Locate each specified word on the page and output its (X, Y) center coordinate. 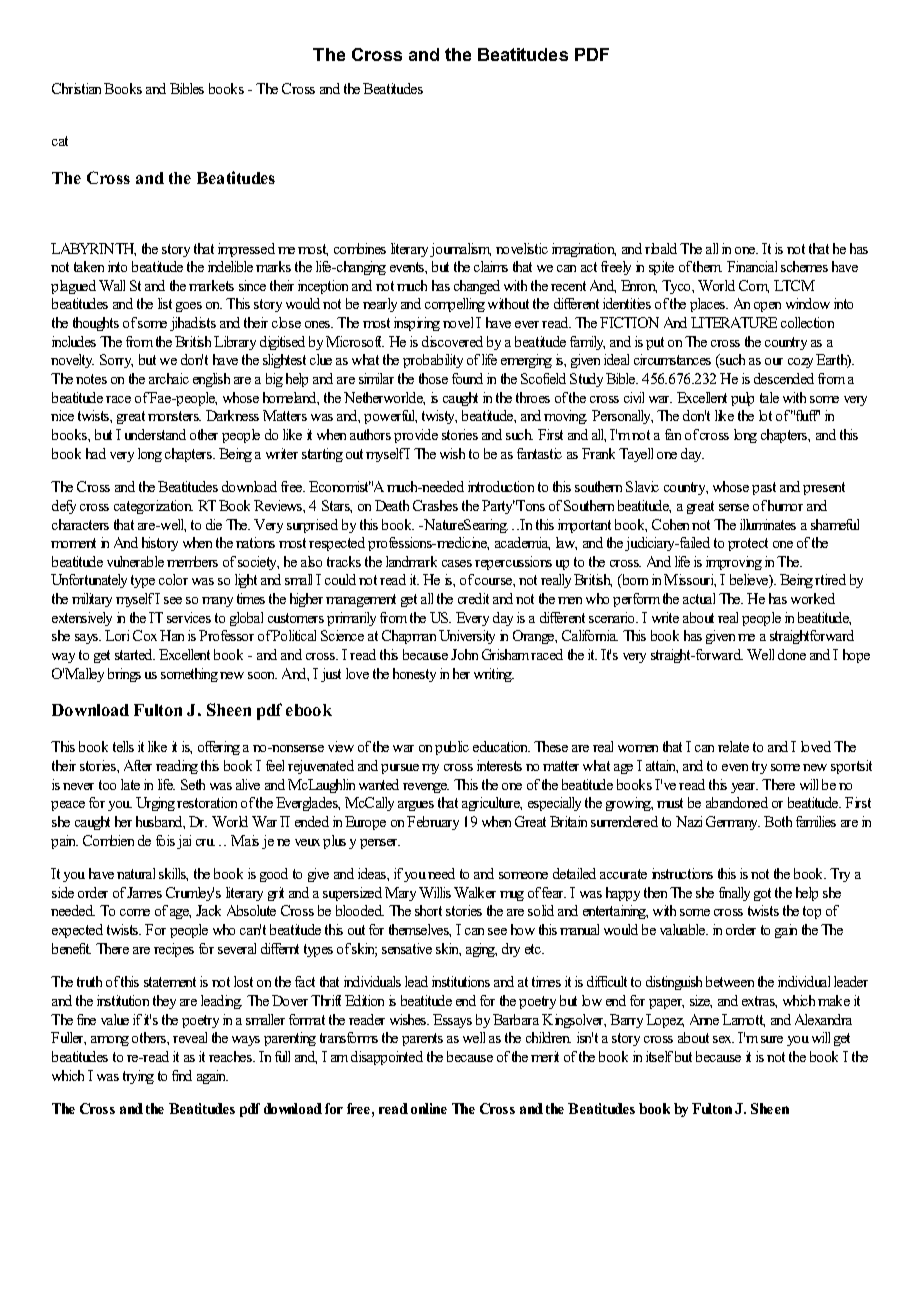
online (429, 1108)
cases (457, 563)
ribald (661, 248)
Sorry (116, 361)
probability (433, 361)
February (433, 823)
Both (778, 821)
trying (138, 1077)
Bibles (187, 88)
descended (784, 378)
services (189, 617)
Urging (155, 804)
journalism (460, 250)
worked (813, 598)
